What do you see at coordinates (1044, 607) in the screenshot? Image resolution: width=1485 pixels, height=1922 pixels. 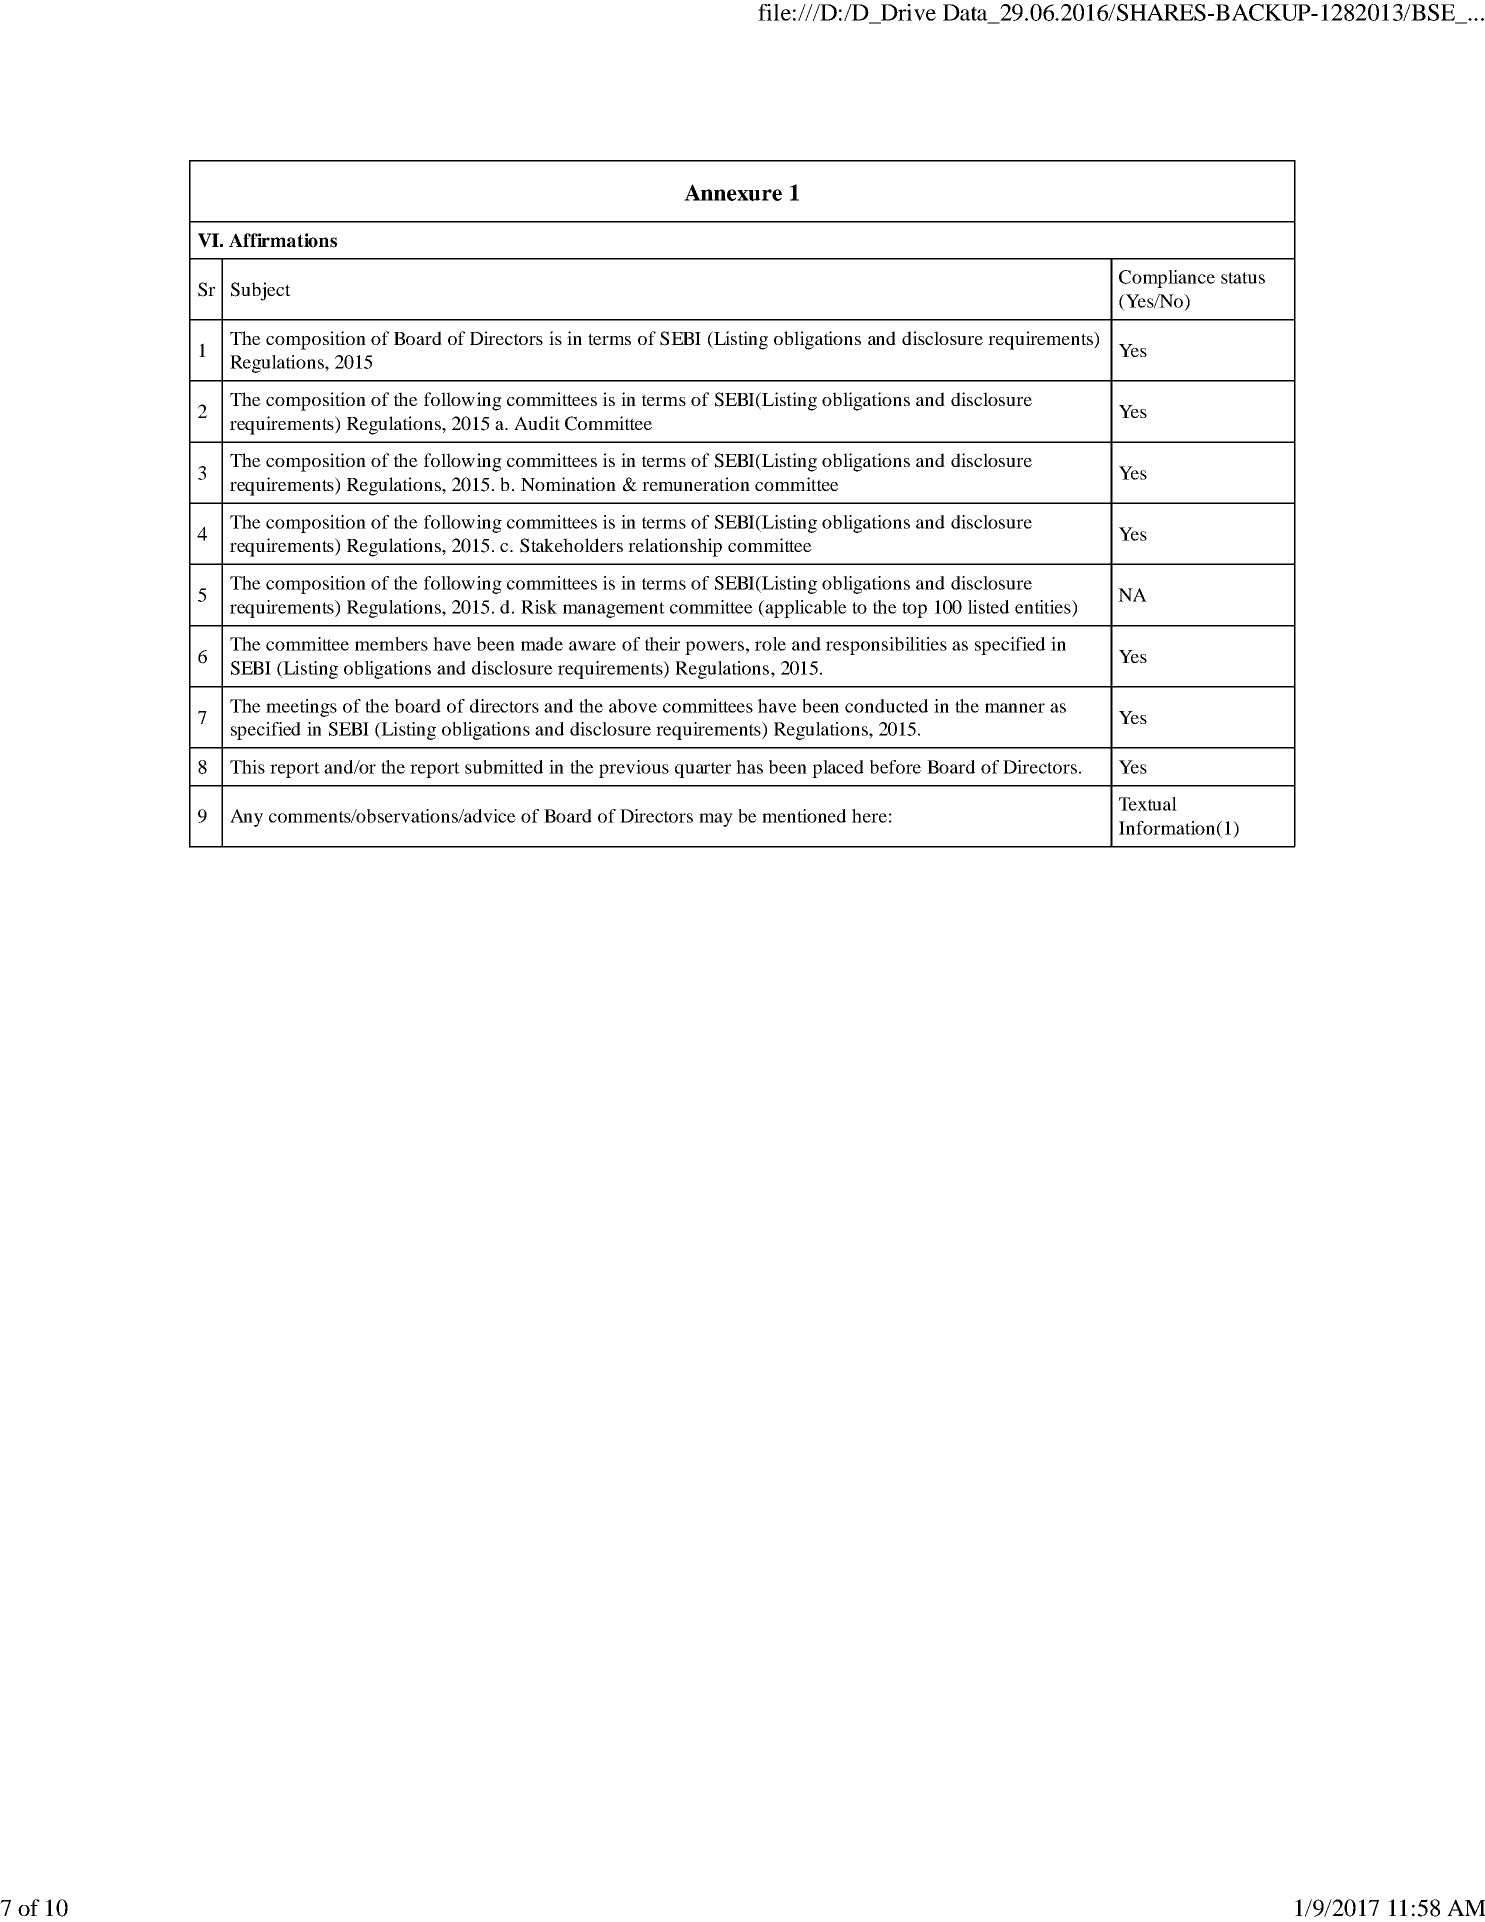 I see `entities` at bounding box center [1044, 607].
